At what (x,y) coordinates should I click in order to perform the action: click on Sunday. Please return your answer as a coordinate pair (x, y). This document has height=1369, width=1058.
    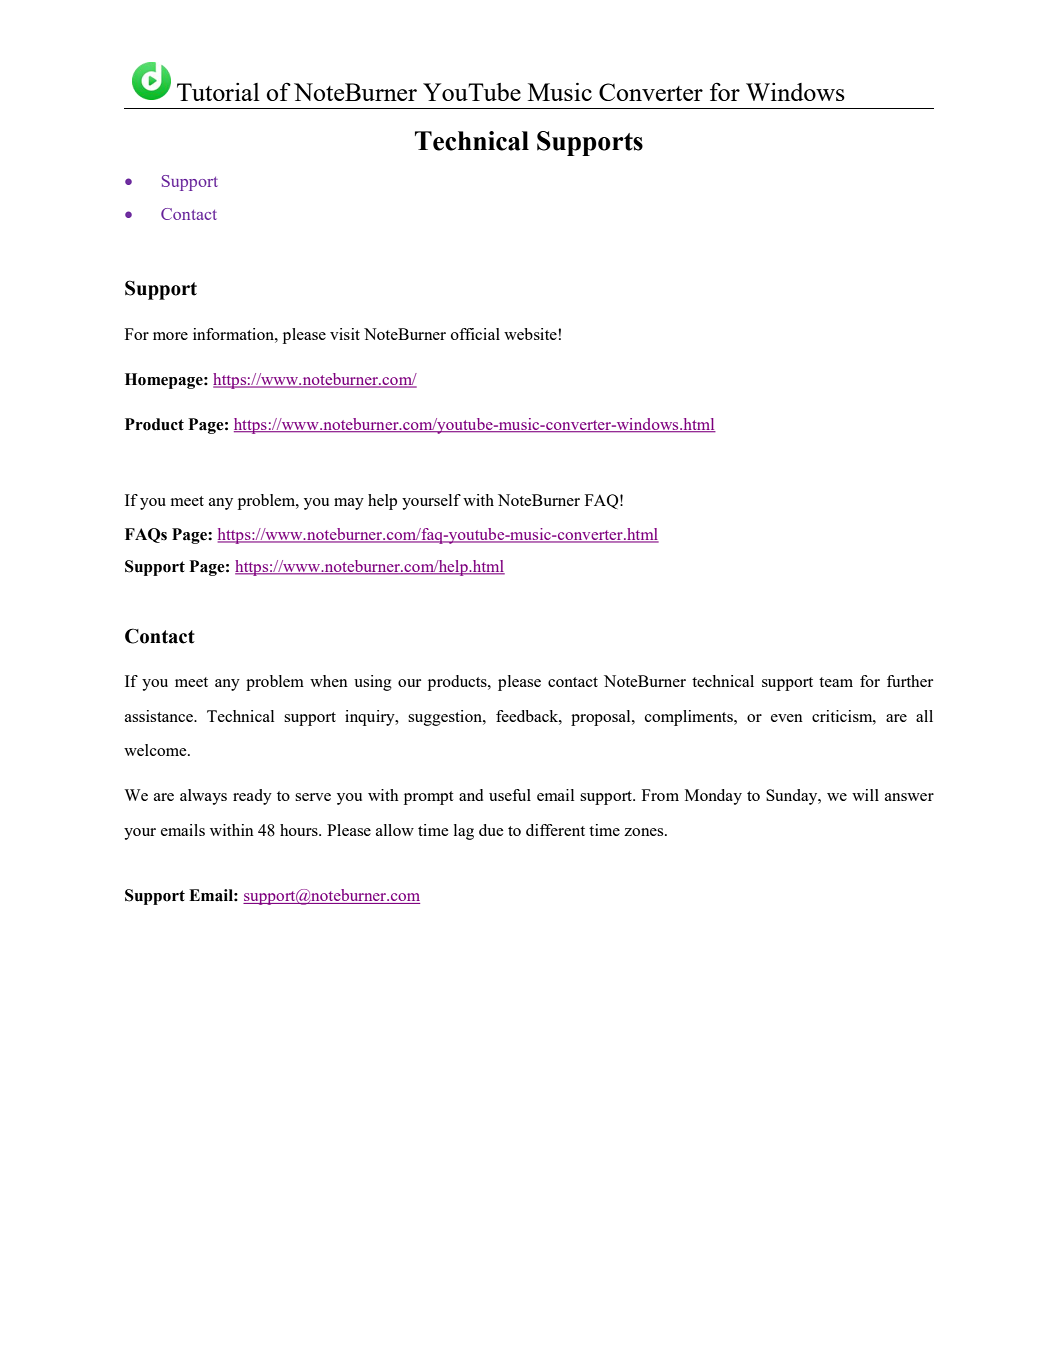
    Looking at the image, I should click on (793, 797).
